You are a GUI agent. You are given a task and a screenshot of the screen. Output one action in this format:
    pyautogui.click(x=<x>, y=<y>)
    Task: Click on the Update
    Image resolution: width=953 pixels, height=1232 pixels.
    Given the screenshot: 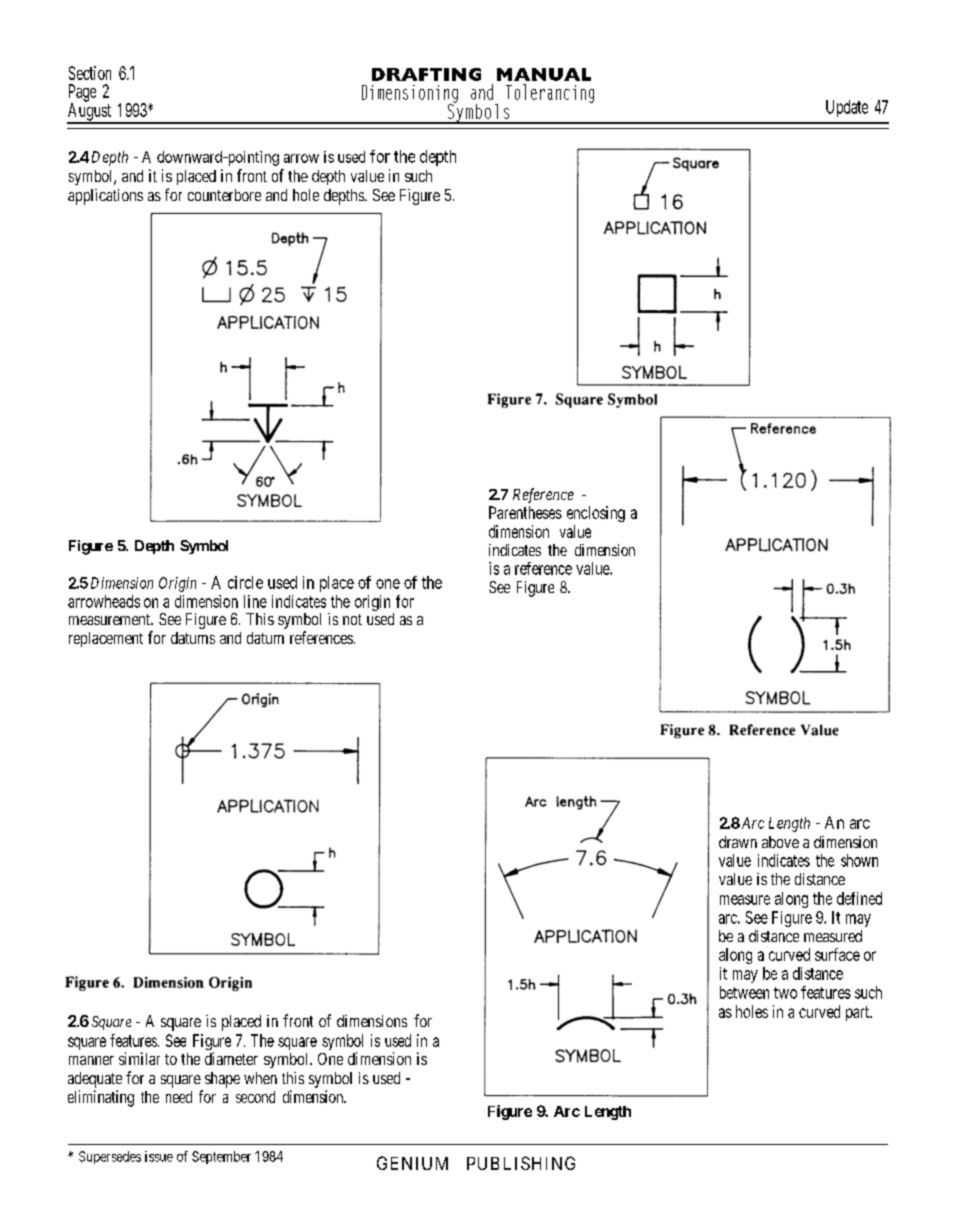 What is the action you would take?
    pyautogui.click(x=847, y=108)
